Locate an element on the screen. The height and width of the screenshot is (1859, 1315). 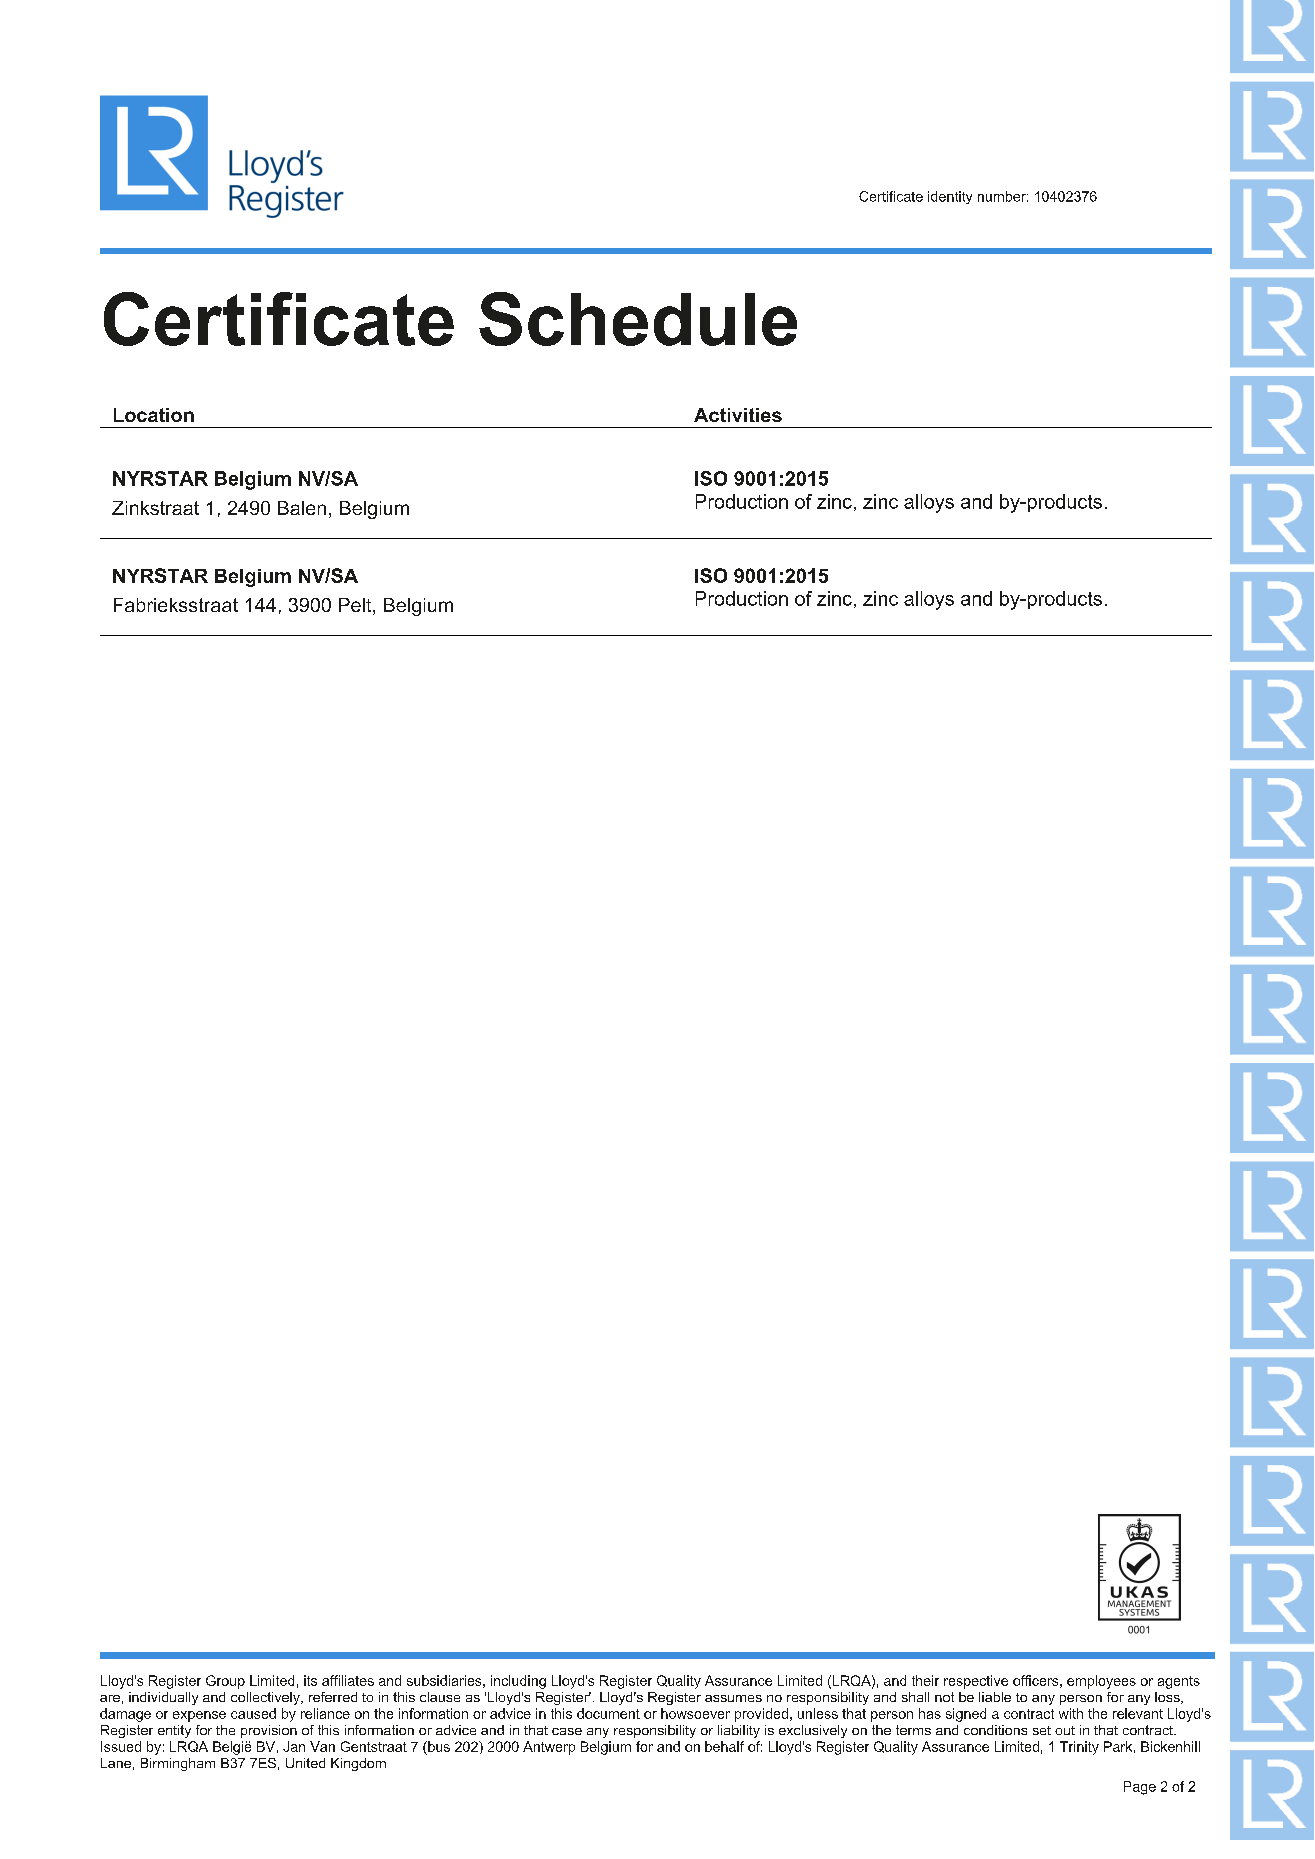
provision is located at coordinates (269, 1731).
